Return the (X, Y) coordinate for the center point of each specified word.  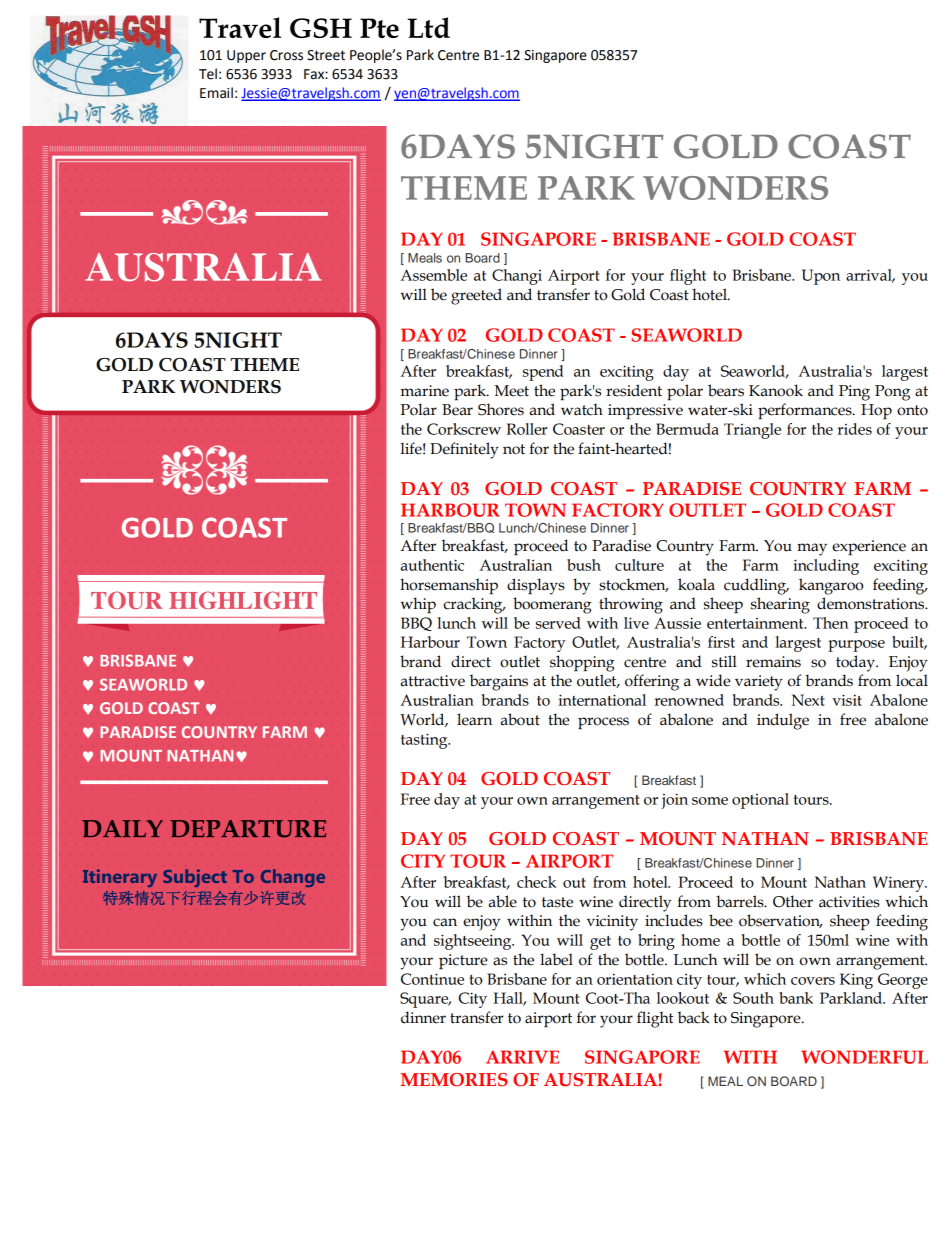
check (536, 882)
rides (854, 429)
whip (418, 605)
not (514, 449)
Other (793, 901)
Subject (195, 878)
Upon (821, 277)
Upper (246, 56)
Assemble (433, 275)
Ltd (428, 27)
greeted (476, 296)
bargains (499, 682)
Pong (892, 393)
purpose (856, 646)
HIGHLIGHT (243, 600)
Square (425, 1000)
